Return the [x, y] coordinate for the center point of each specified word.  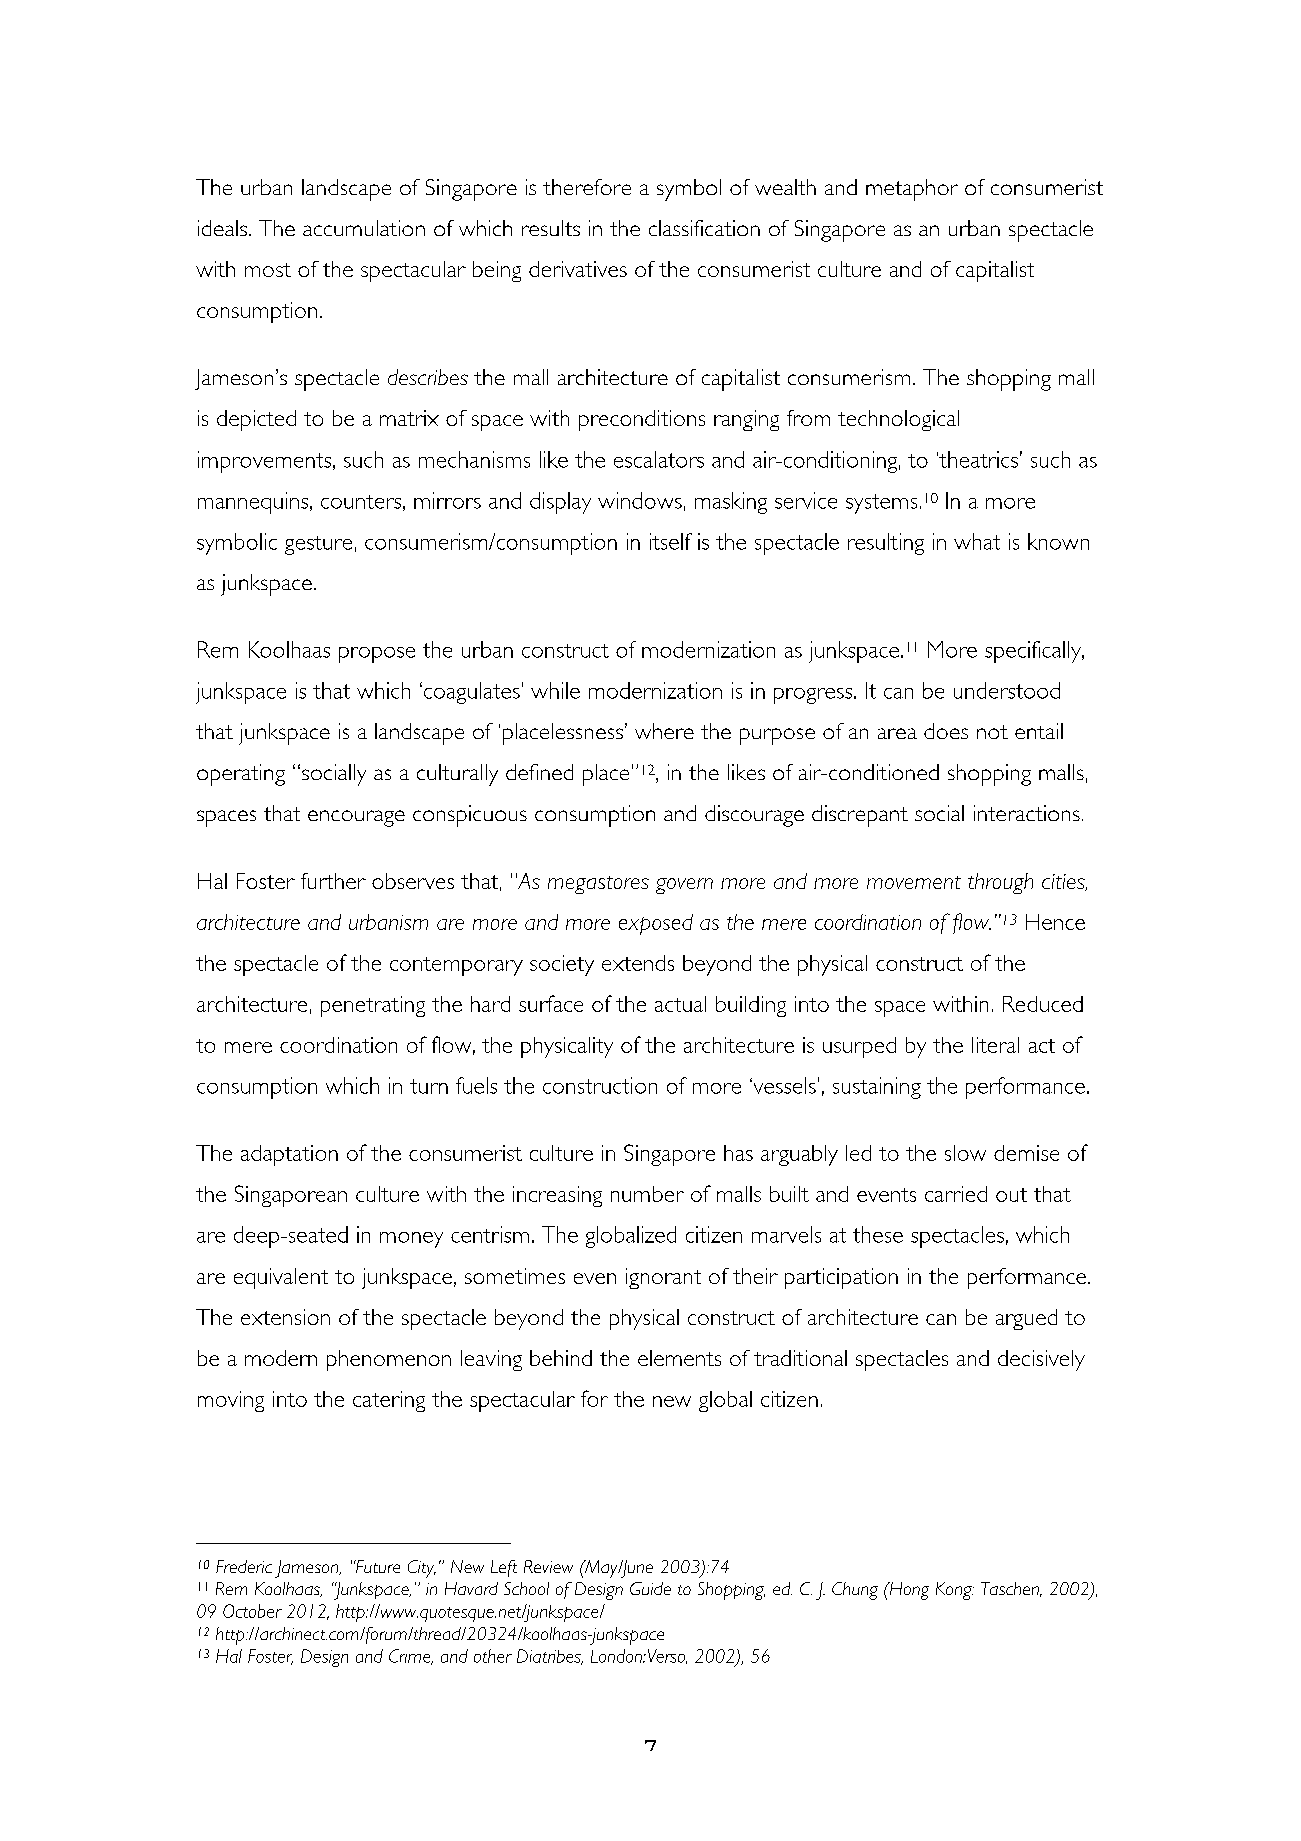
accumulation [364, 228]
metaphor [912, 190]
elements [679, 1358]
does [946, 731]
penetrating [373, 1006]
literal [995, 1045]
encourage [356, 818]
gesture [318, 545]
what [977, 541]
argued [1026, 1319]
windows [640, 500]
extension [285, 1317]
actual [680, 1004]
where [664, 731]
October [252, 1611]
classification [704, 228]
